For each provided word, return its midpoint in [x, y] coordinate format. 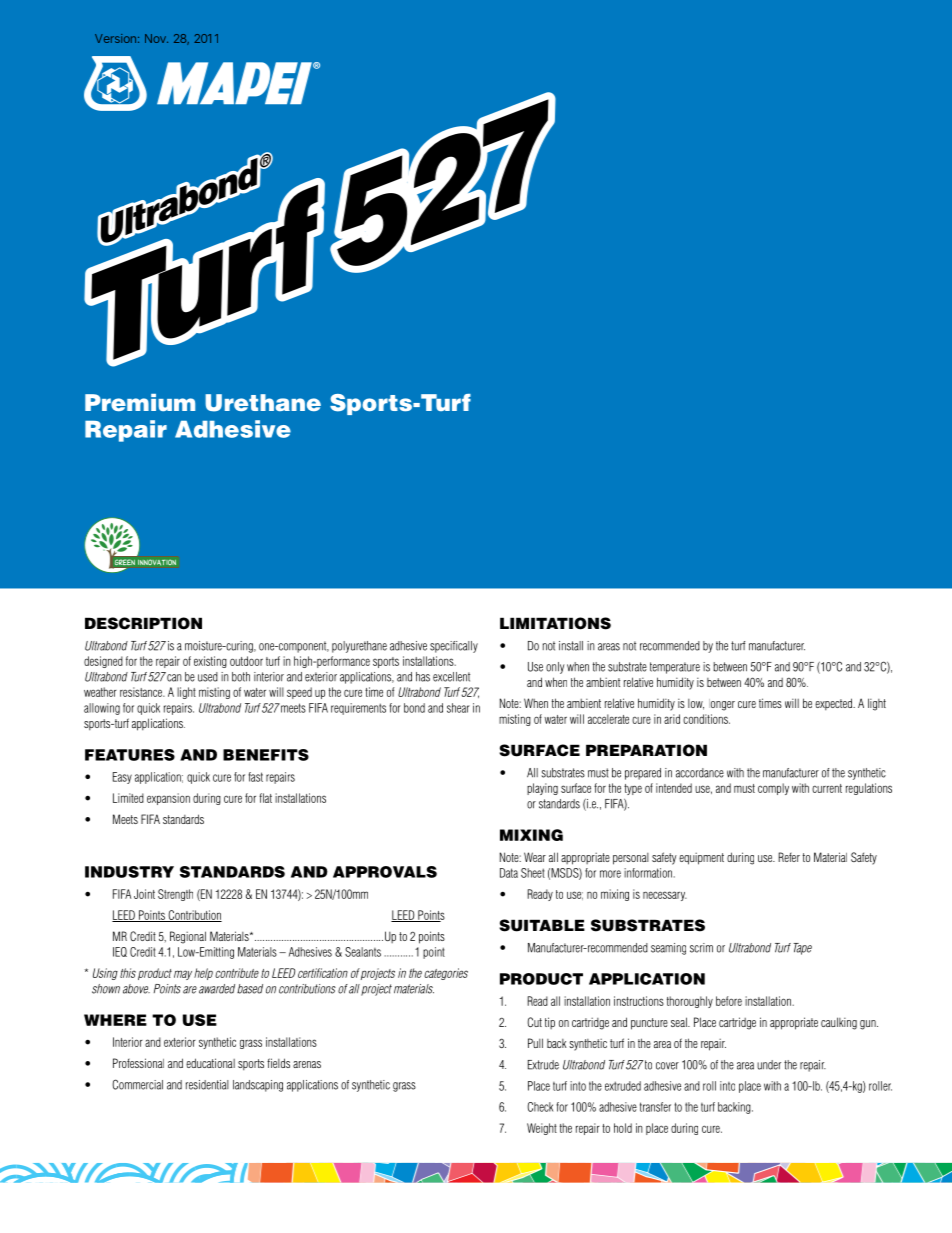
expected [834, 704]
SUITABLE [542, 925]
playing [542, 789]
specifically [454, 647]
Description [143, 623]
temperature [675, 668]
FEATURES [130, 755]
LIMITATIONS [555, 623]
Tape [802, 949]
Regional [188, 937]
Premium [140, 402]
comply [773, 789]
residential [207, 1085]
